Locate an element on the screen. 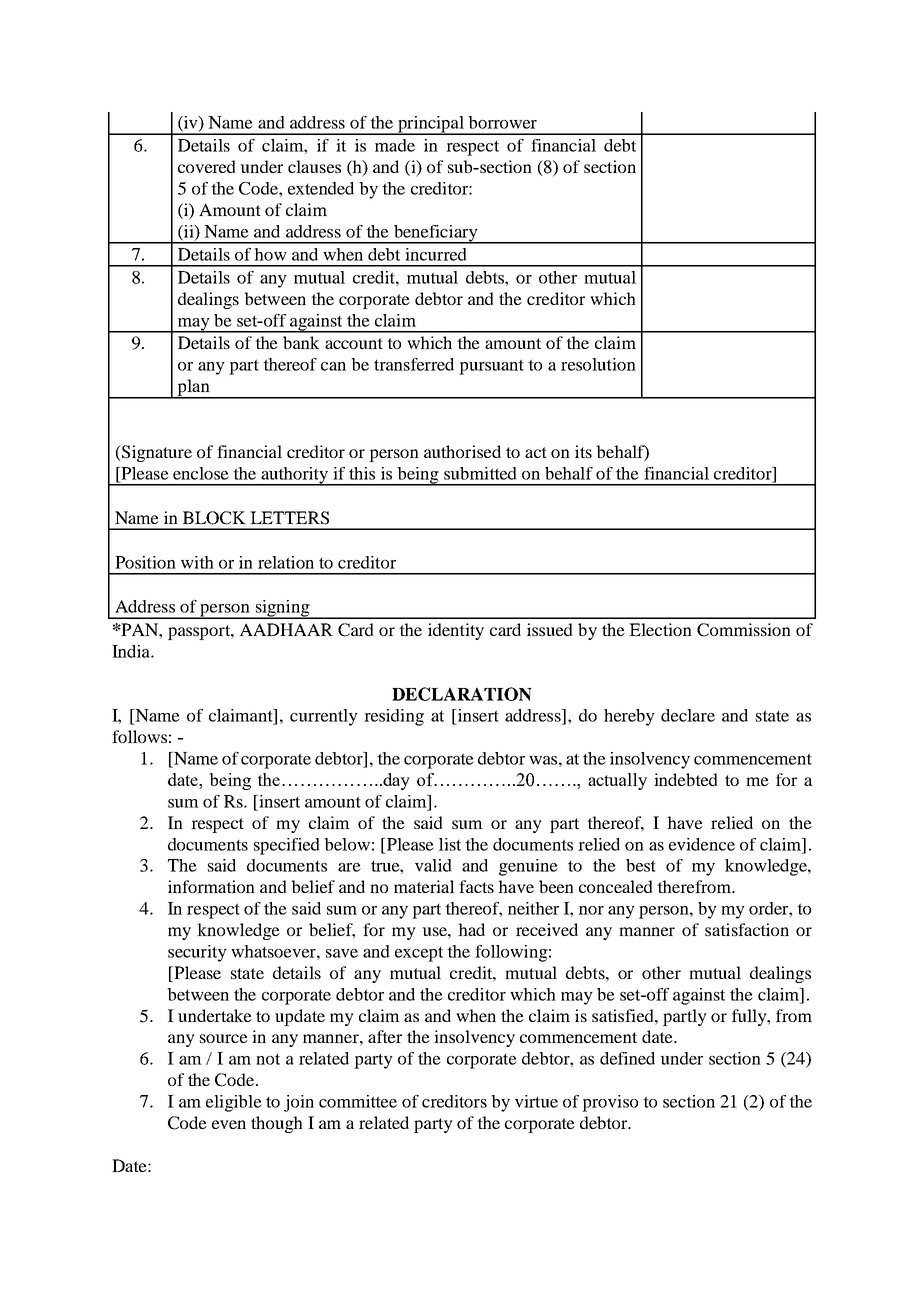 Image resolution: width=924 pixels, height=1308 pixels. eligible is located at coordinates (234, 1103).
